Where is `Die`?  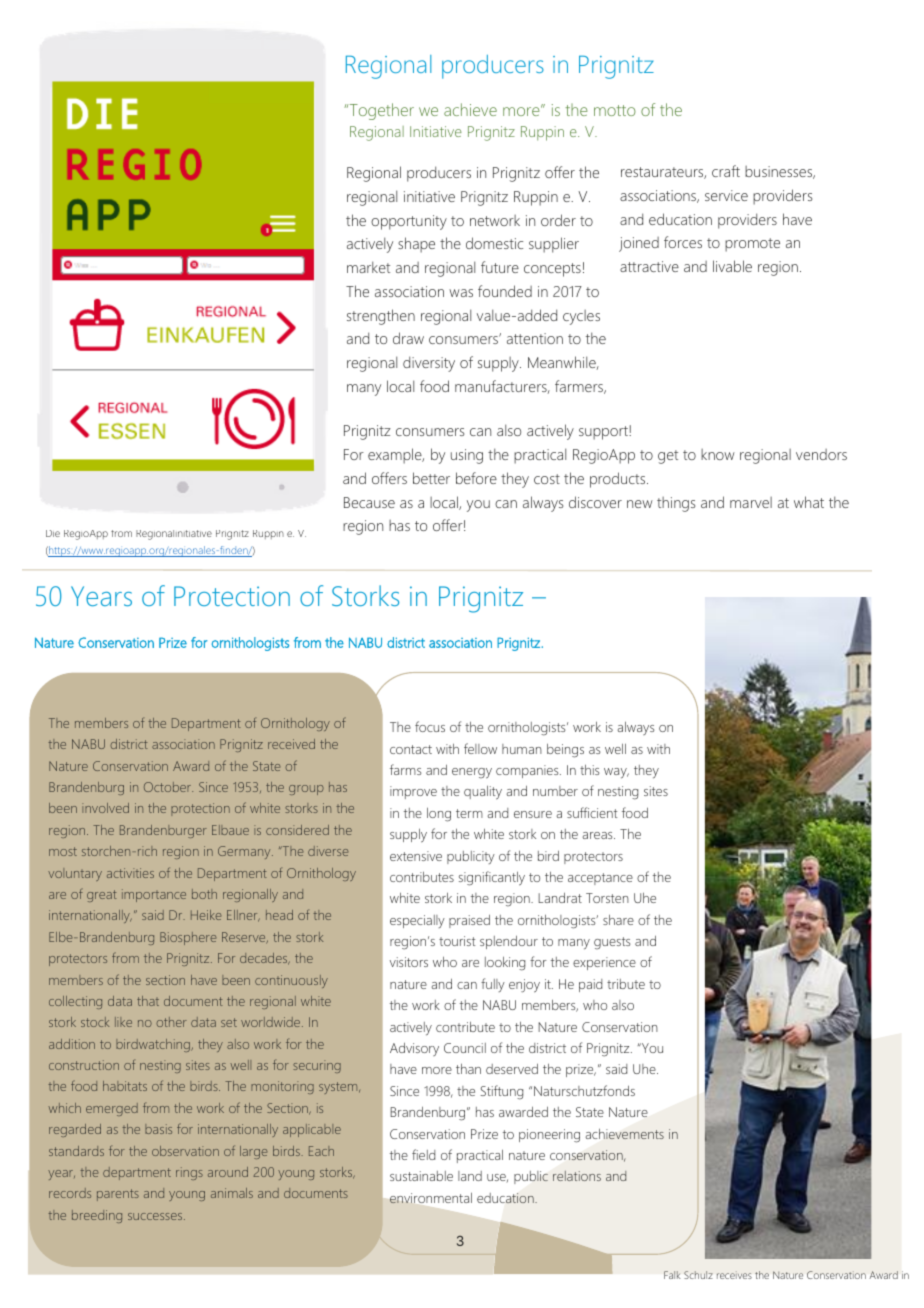
Die is located at coordinates (53, 533).
